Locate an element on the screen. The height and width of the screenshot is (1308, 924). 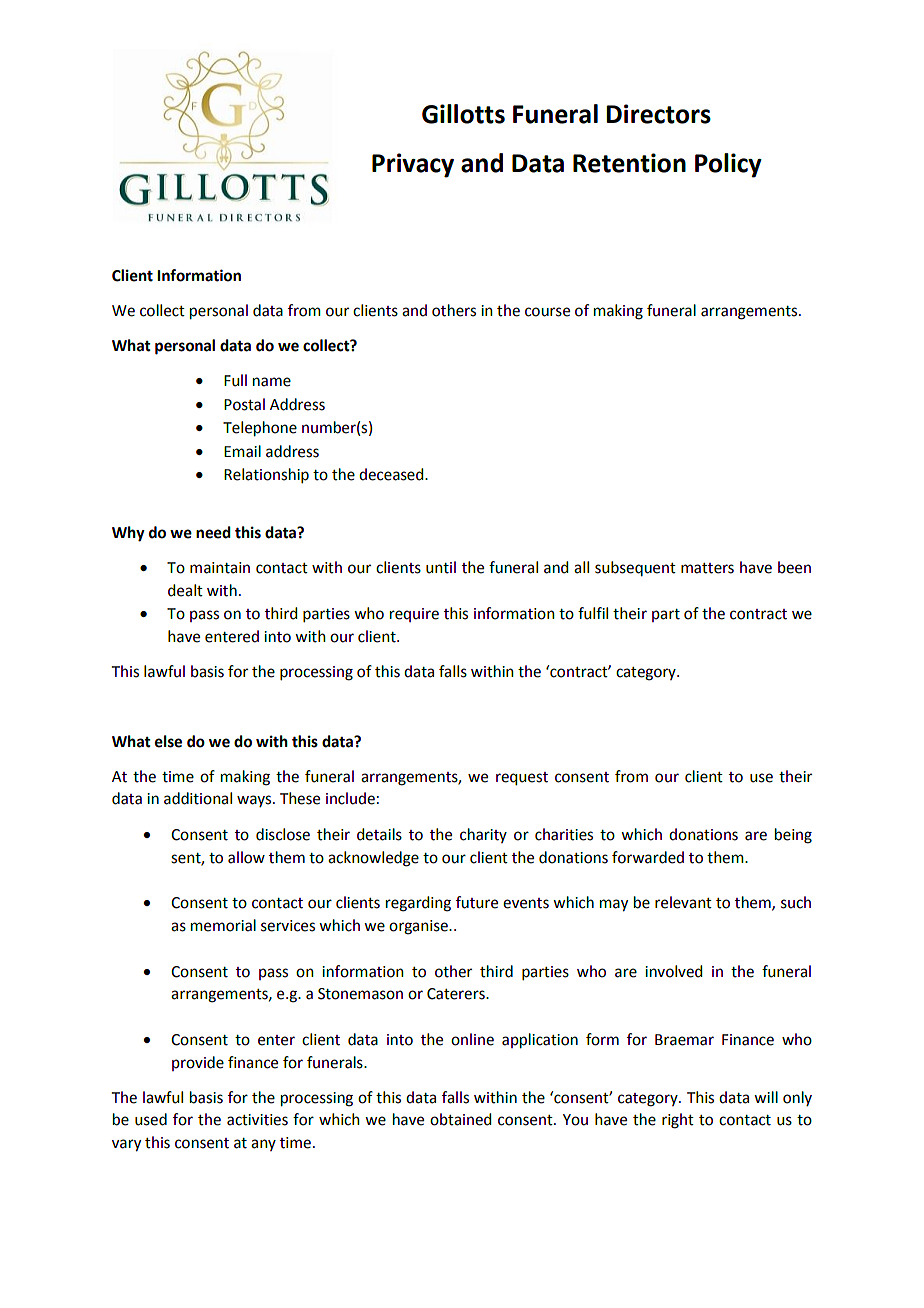
require is located at coordinates (414, 615).
